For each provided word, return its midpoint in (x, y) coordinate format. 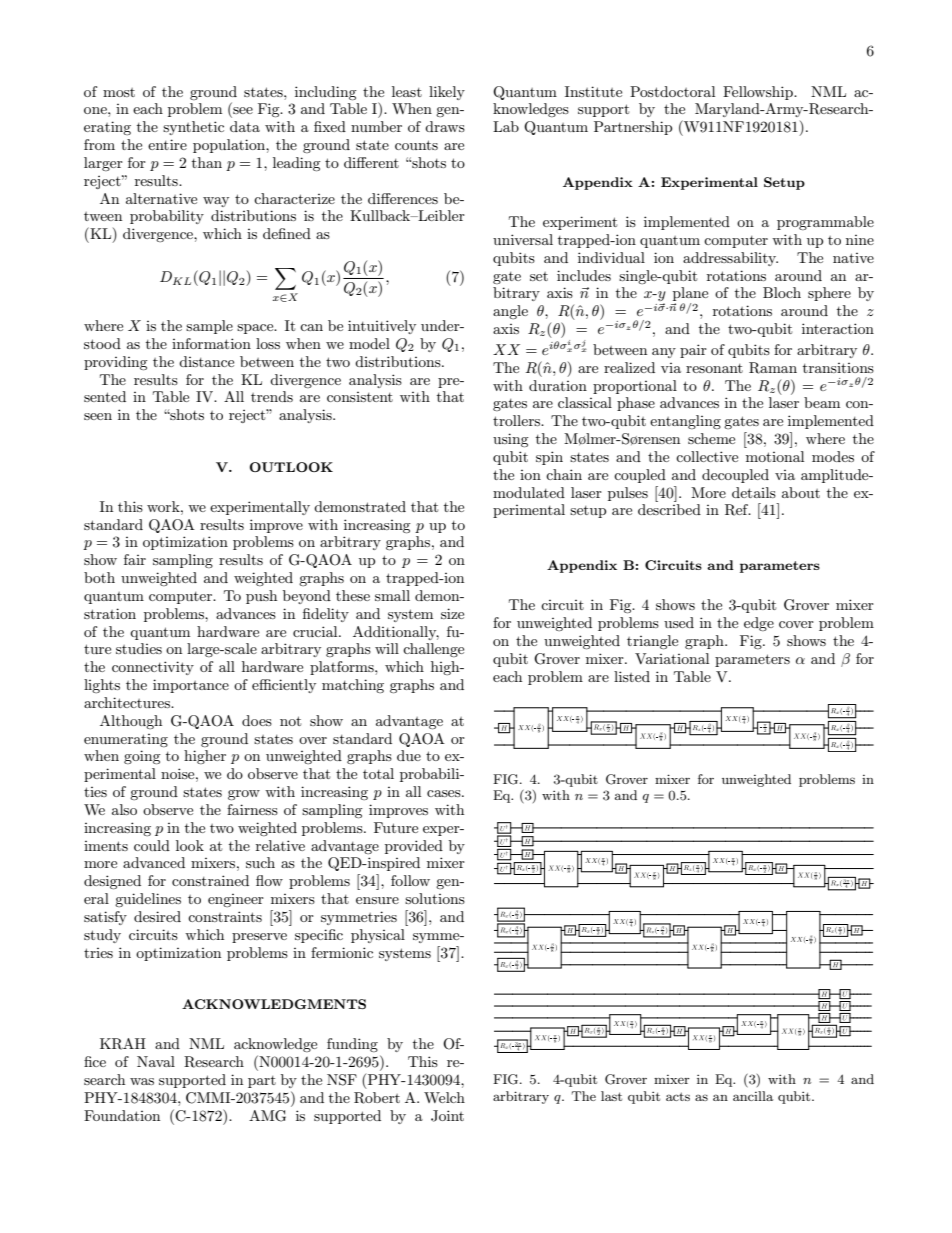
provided (414, 847)
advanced (154, 862)
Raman (773, 368)
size (452, 613)
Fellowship (759, 93)
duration (558, 385)
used (679, 622)
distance (206, 361)
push (261, 597)
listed (632, 676)
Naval (156, 1061)
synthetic (193, 128)
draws (445, 126)
